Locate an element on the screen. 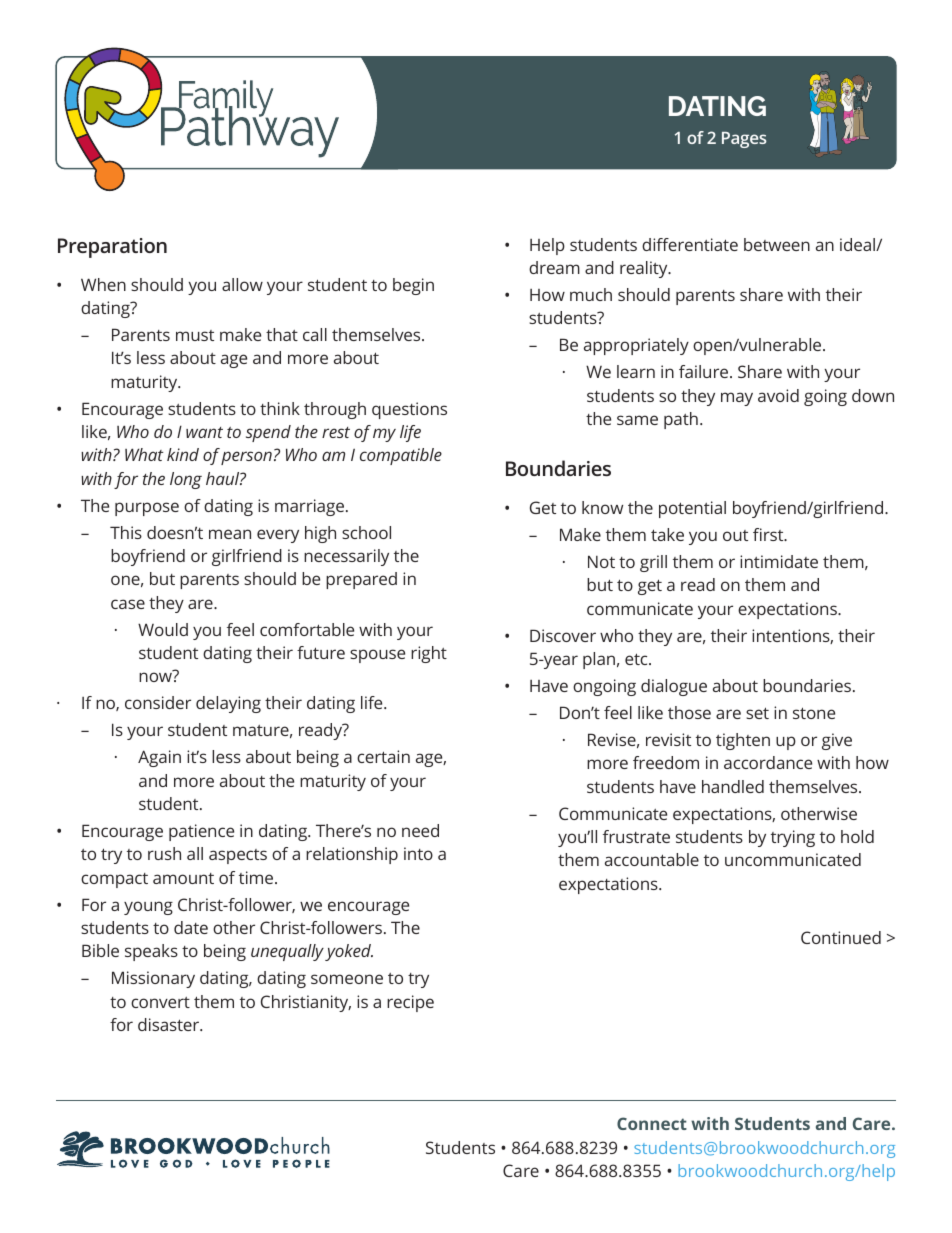 The image size is (952, 1233). amount is located at coordinates (183, 878).
